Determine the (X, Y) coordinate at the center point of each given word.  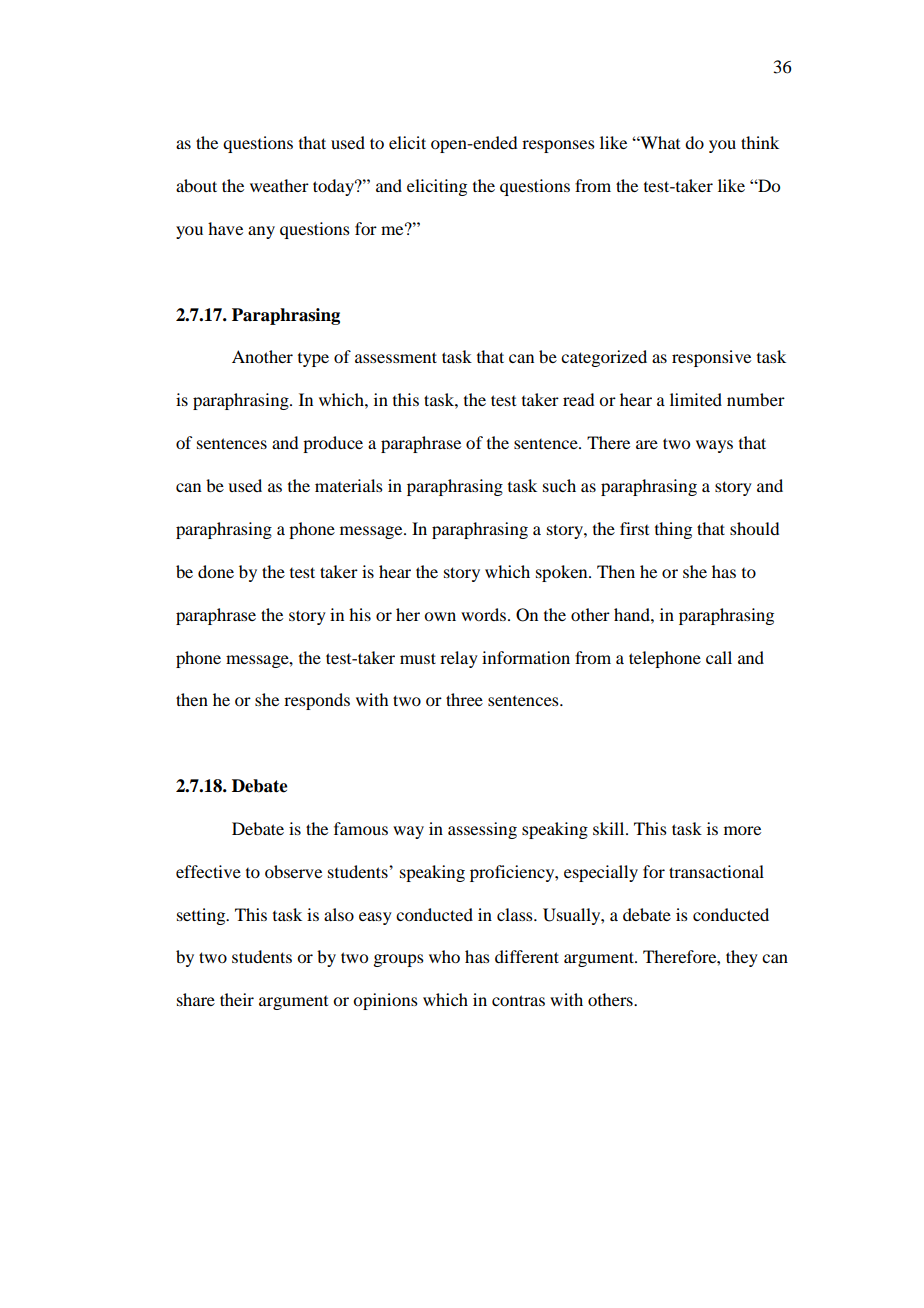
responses (558, 146)
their (237, 999)
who (444, 956)
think (760, 142)
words (483, 614)
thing (673, 530)
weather (279, 185)
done (216, 571)
